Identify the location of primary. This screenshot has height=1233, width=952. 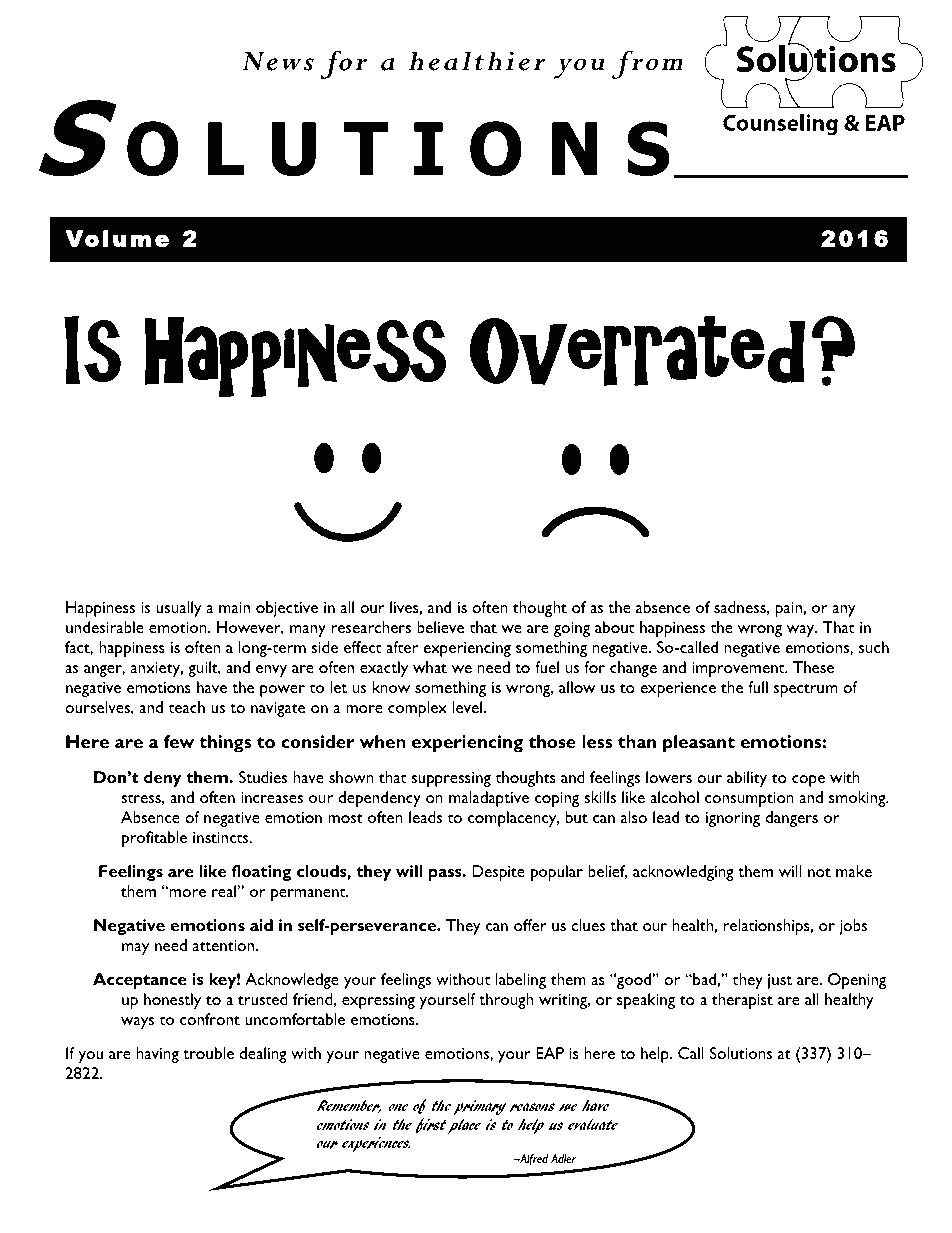
(479, 1107).
